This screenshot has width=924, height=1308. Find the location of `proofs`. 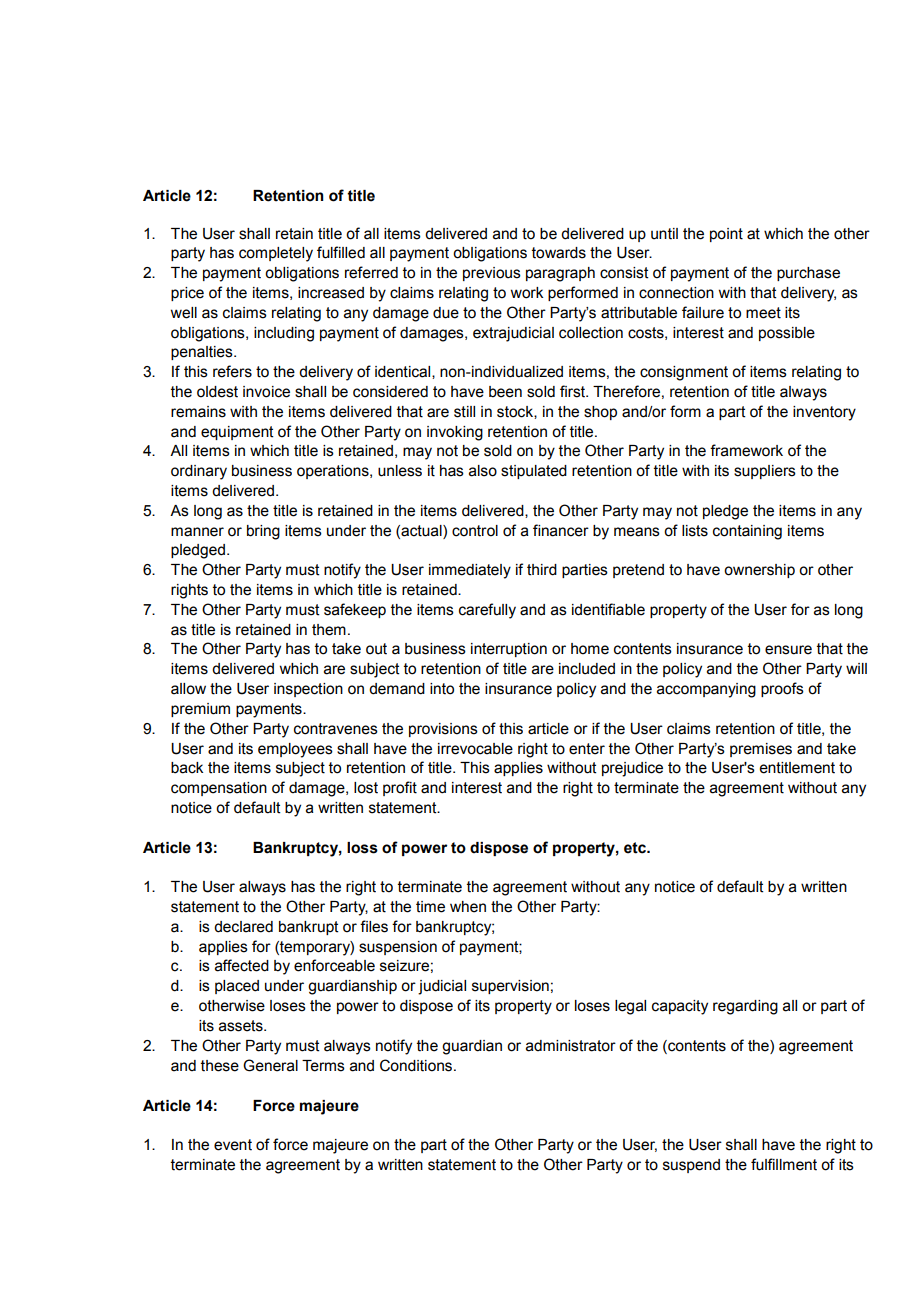

proofs is located at coordinates (782, 689).
